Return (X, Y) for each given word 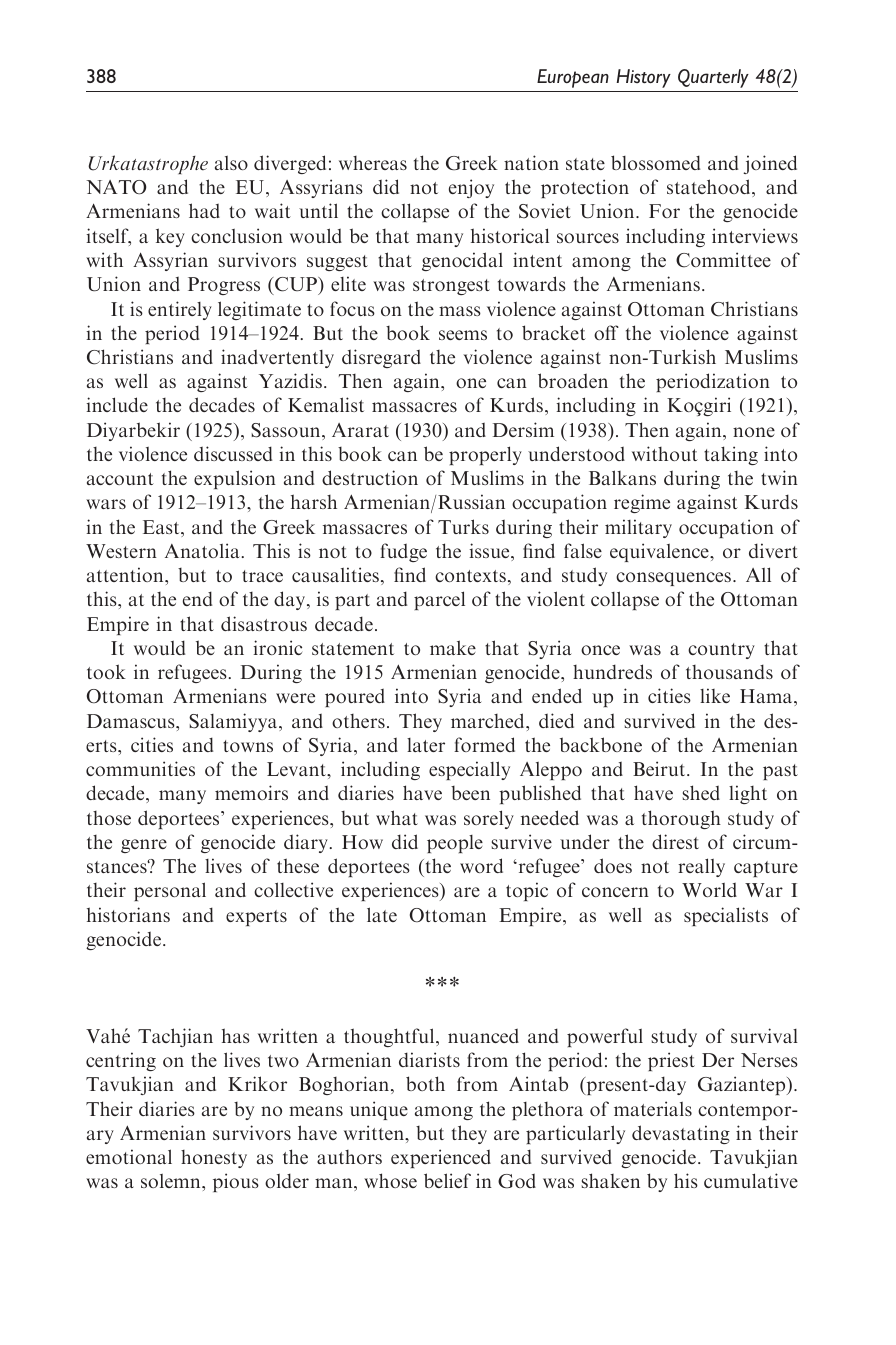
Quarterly (713, 78)
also (231, 163)
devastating (681, 1134)
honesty (214, 1159)
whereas (373, 163)
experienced (441, 1158)
